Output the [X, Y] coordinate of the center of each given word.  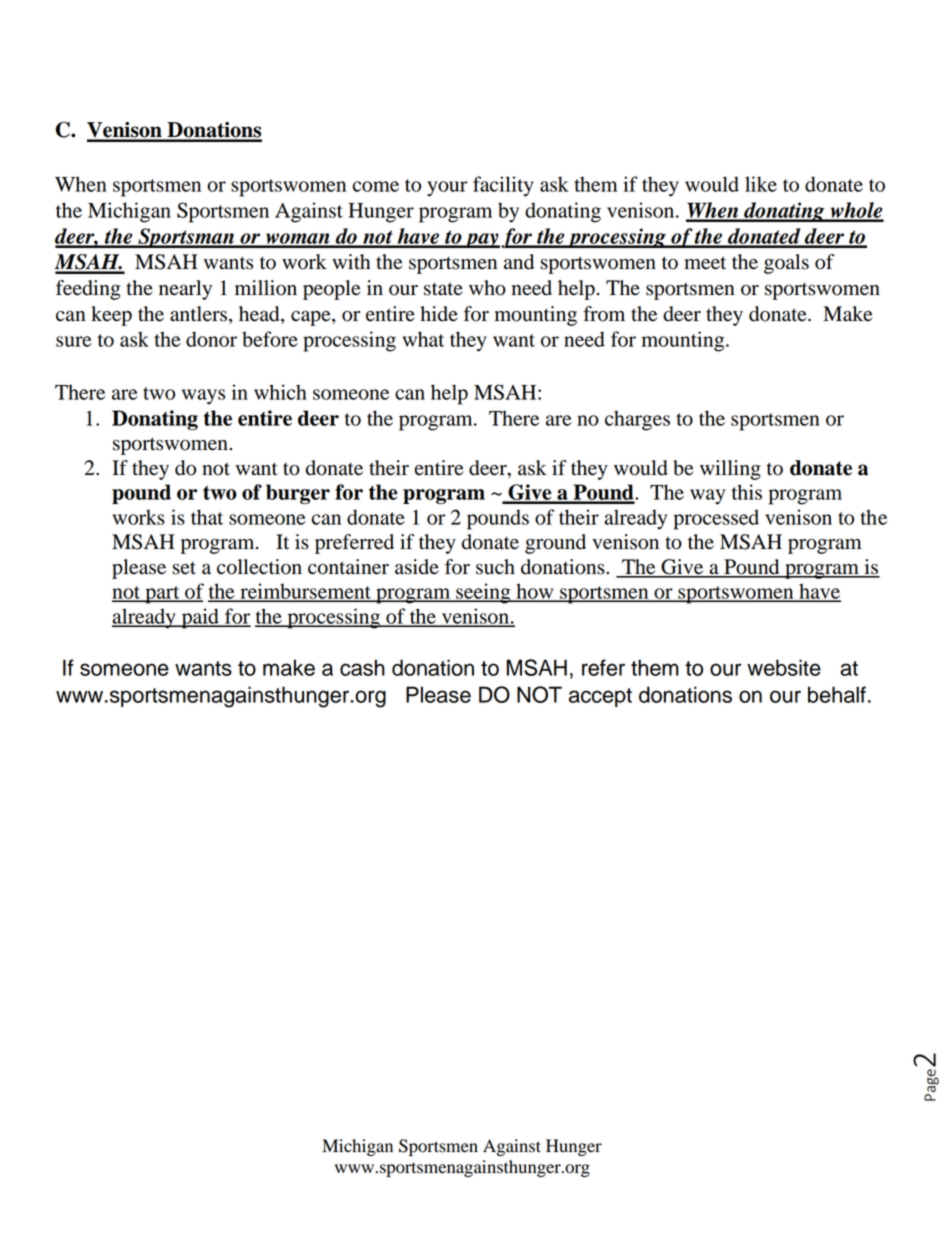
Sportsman [186, 238]
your [447, 189]
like [761, 184]
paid [200, 618]
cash [362, 667]
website [784, 667]
